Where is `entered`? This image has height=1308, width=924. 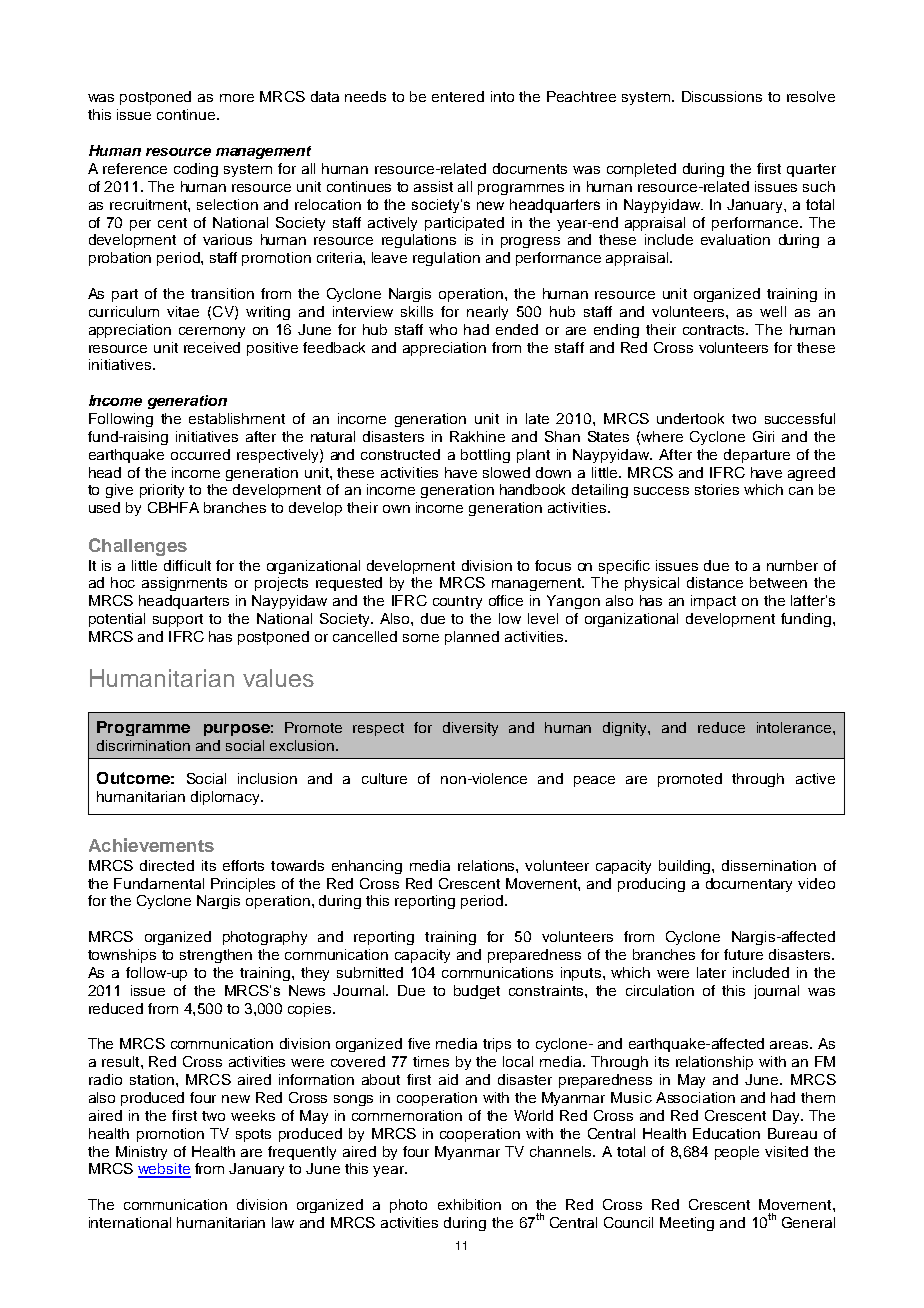
entered is located at coordinates (458, 96).
